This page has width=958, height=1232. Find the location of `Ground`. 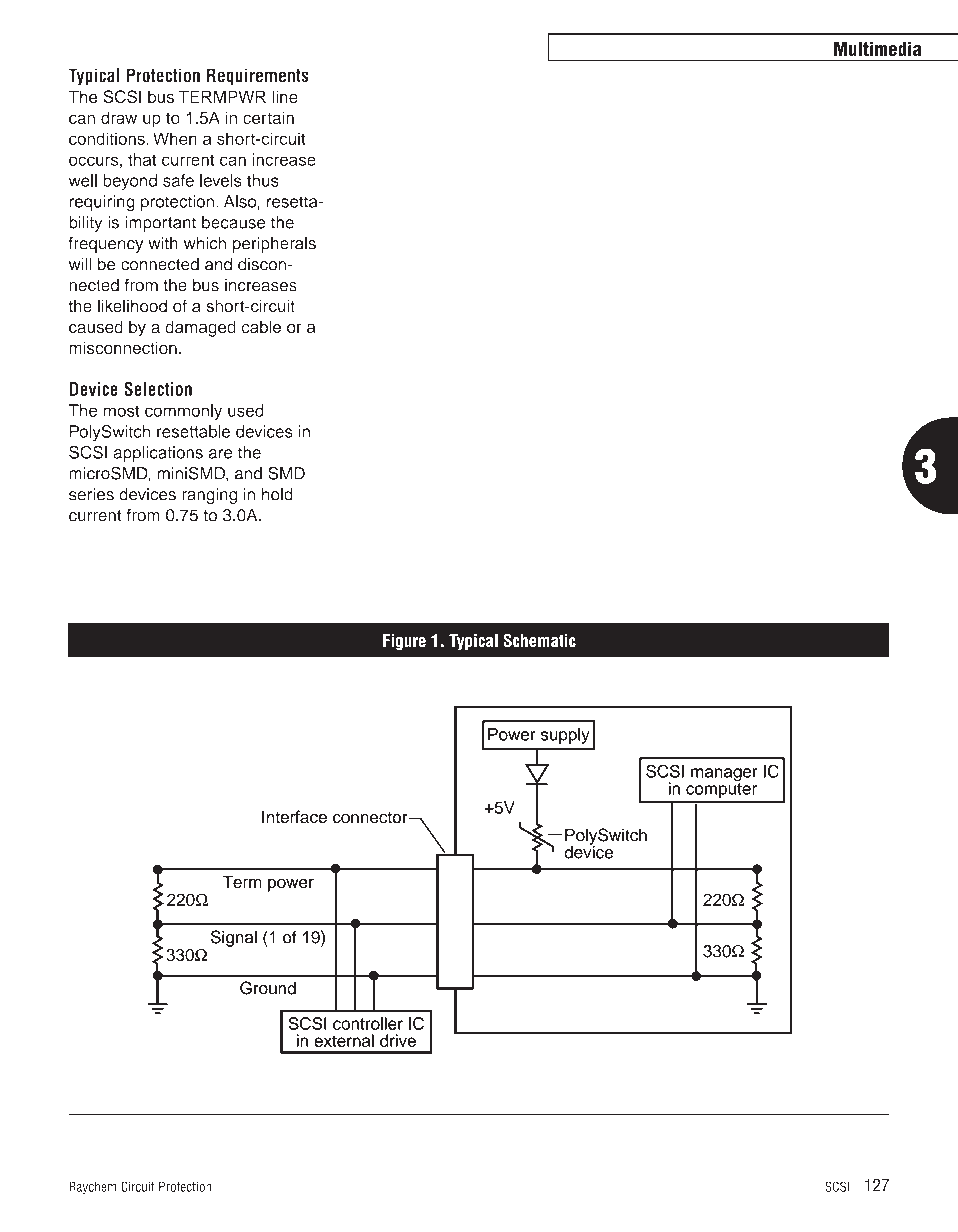

Ground is located at coordinates (268, 988).
